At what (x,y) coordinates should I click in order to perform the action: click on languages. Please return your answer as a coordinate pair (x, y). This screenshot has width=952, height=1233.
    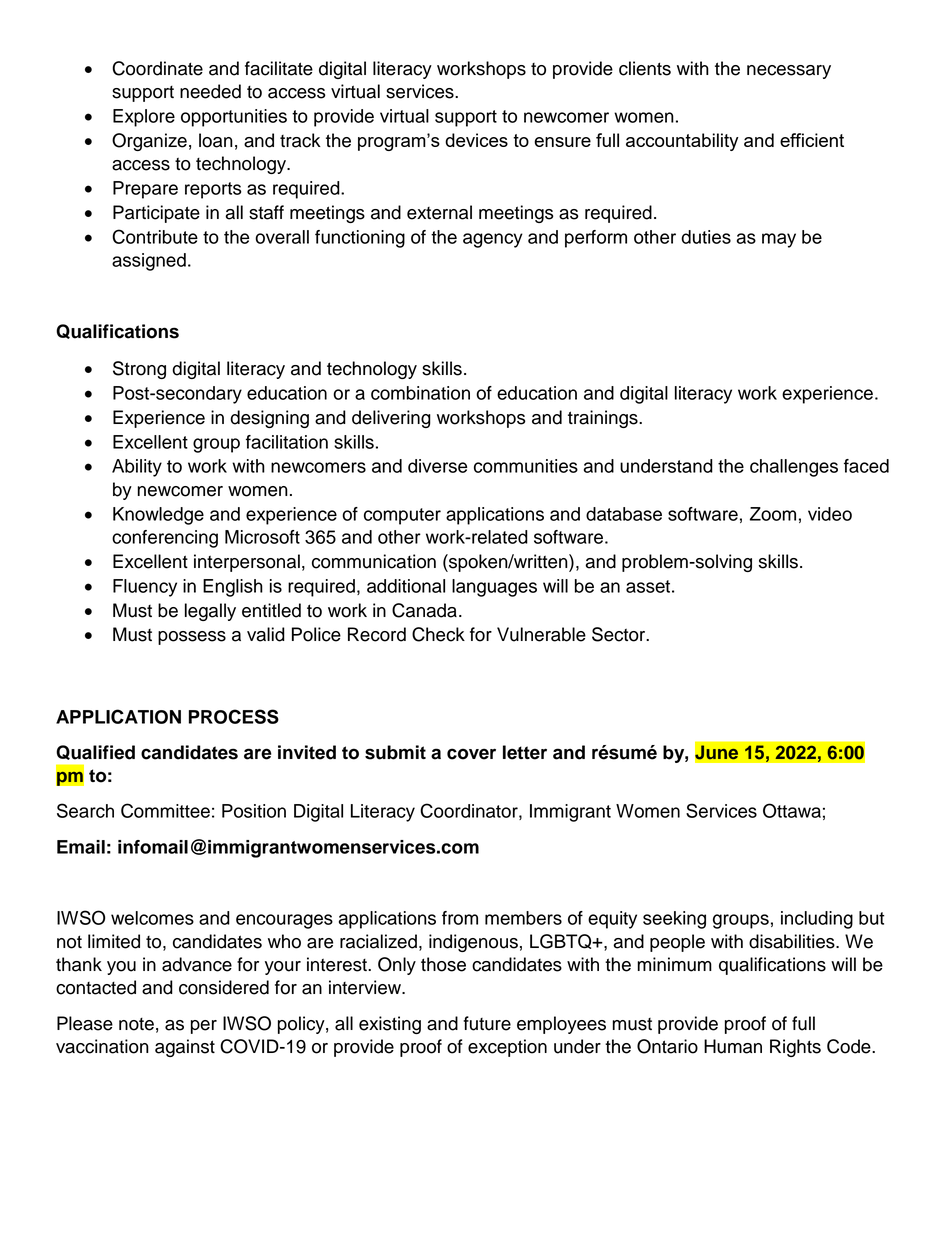
    Looking at the image, I should click on (494, 588).
